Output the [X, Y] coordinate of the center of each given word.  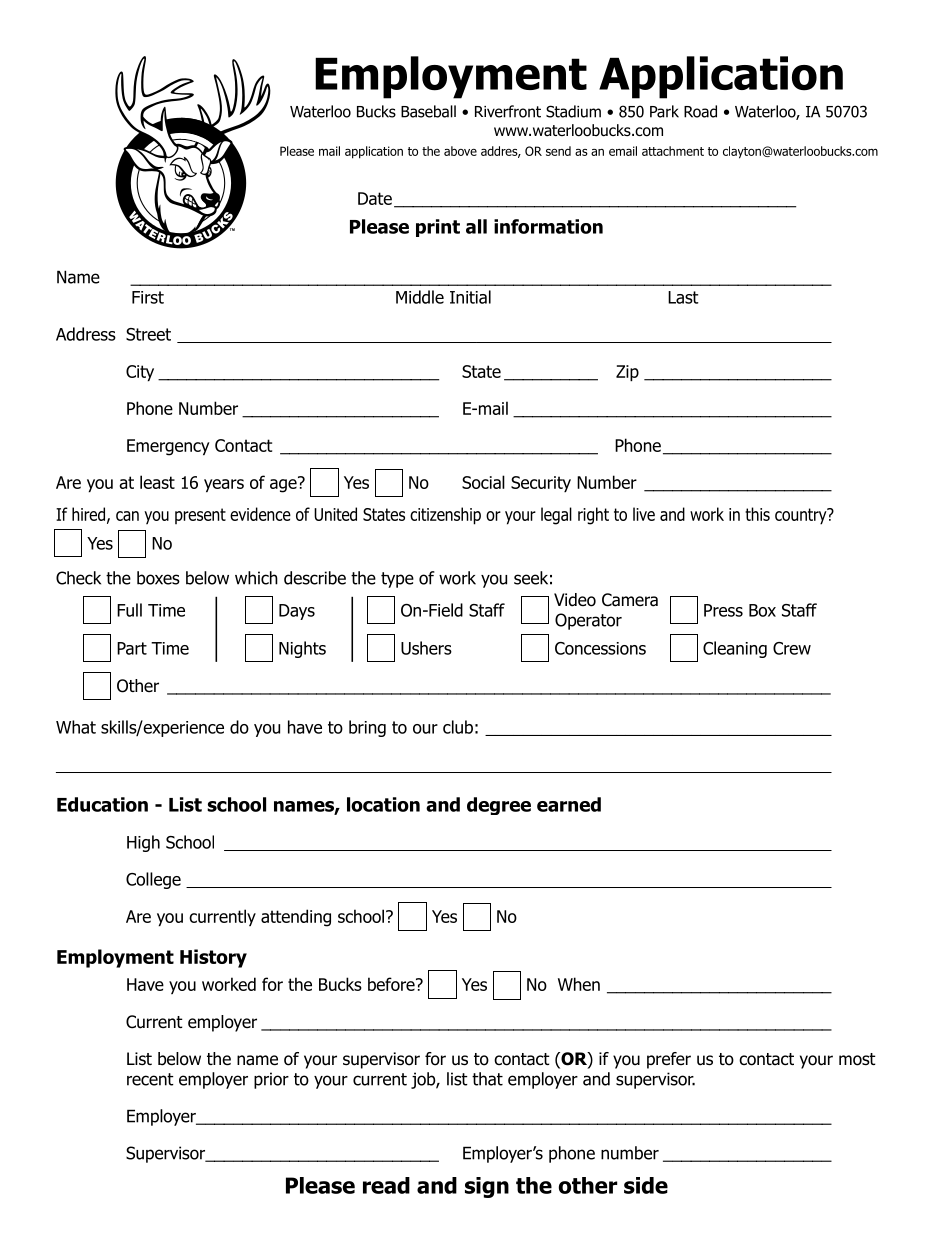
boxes [158, 578]
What [76, 727]
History [213, 958]
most [857, 1059]
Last [683, 297]
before [392, 984]
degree [499, 806]
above [460, 151]
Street [148, 334]
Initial [470, 297]
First [148, 297]
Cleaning [735, 649]
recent [150, 1079]
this [757, 514]
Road [700, 111]
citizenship [445, 516]
